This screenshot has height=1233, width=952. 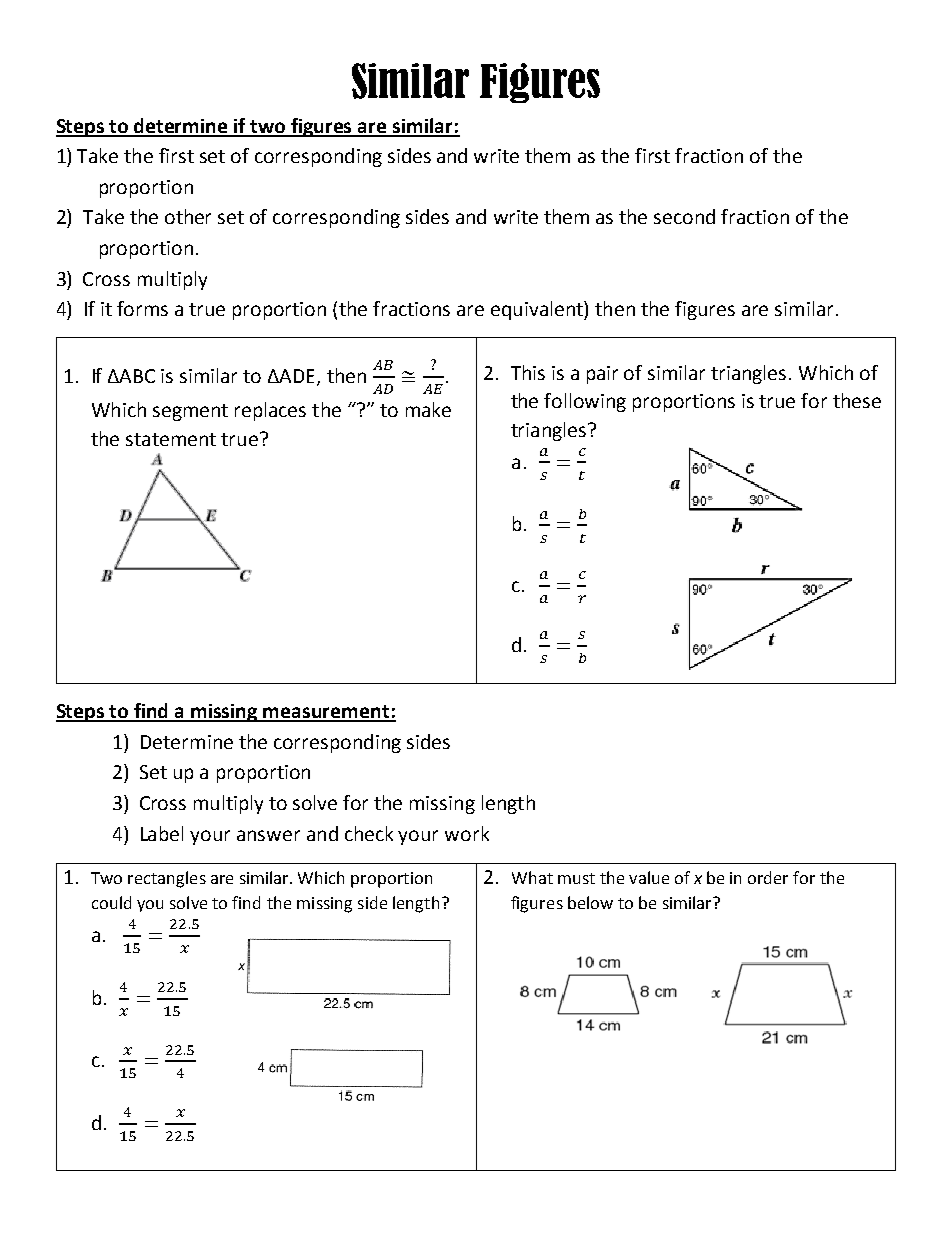 I want to click on these, so click(x=857, y=400).
